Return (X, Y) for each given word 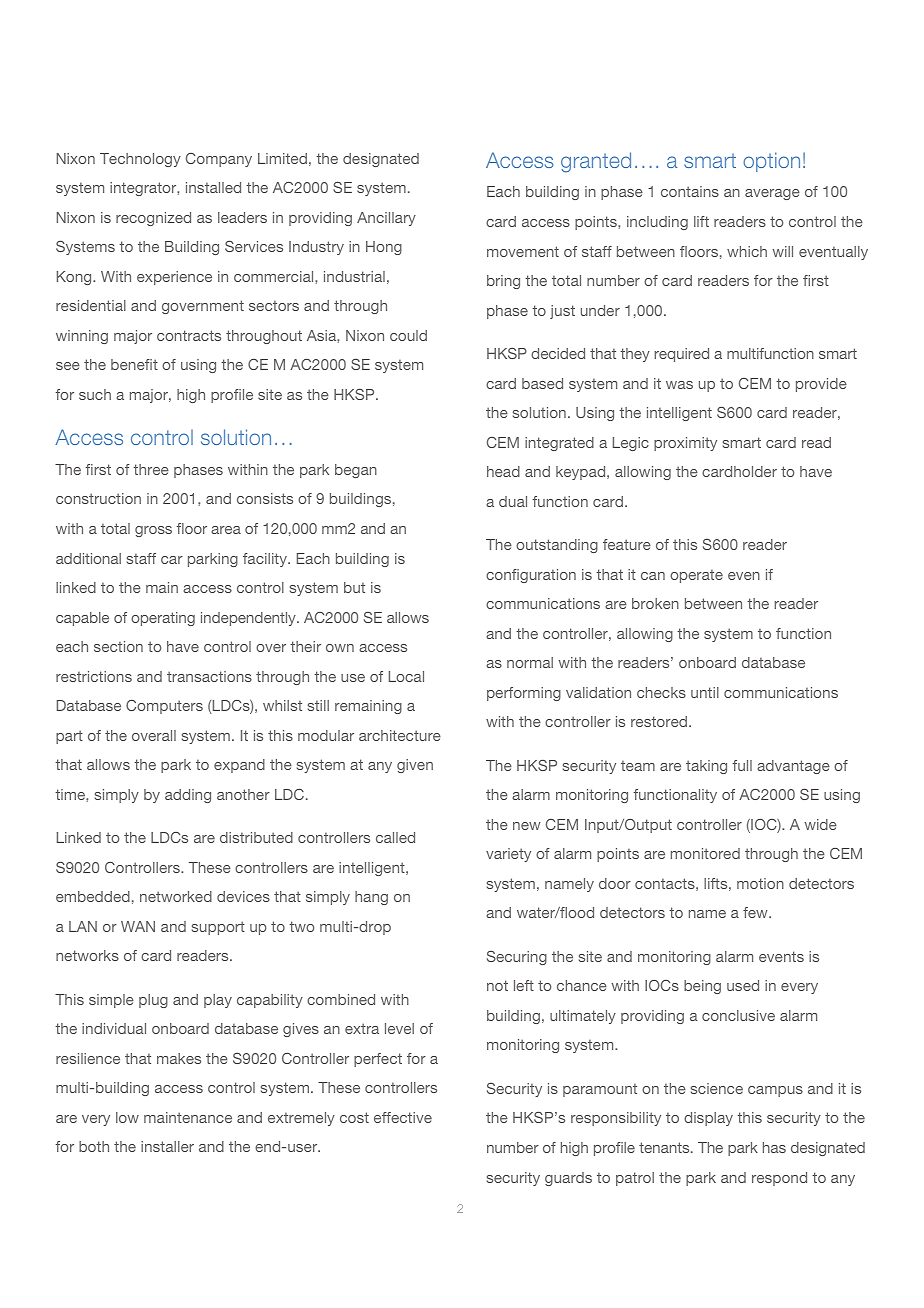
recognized (153, 219)
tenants (665, 1147)
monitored (705, 853)
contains (690, 191)
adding (188, 796)
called (395, 837)
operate (696, 576)
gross (153, 531)
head (503, 471)
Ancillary (386, 219)
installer (167, 1146)
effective (403, 1117)
